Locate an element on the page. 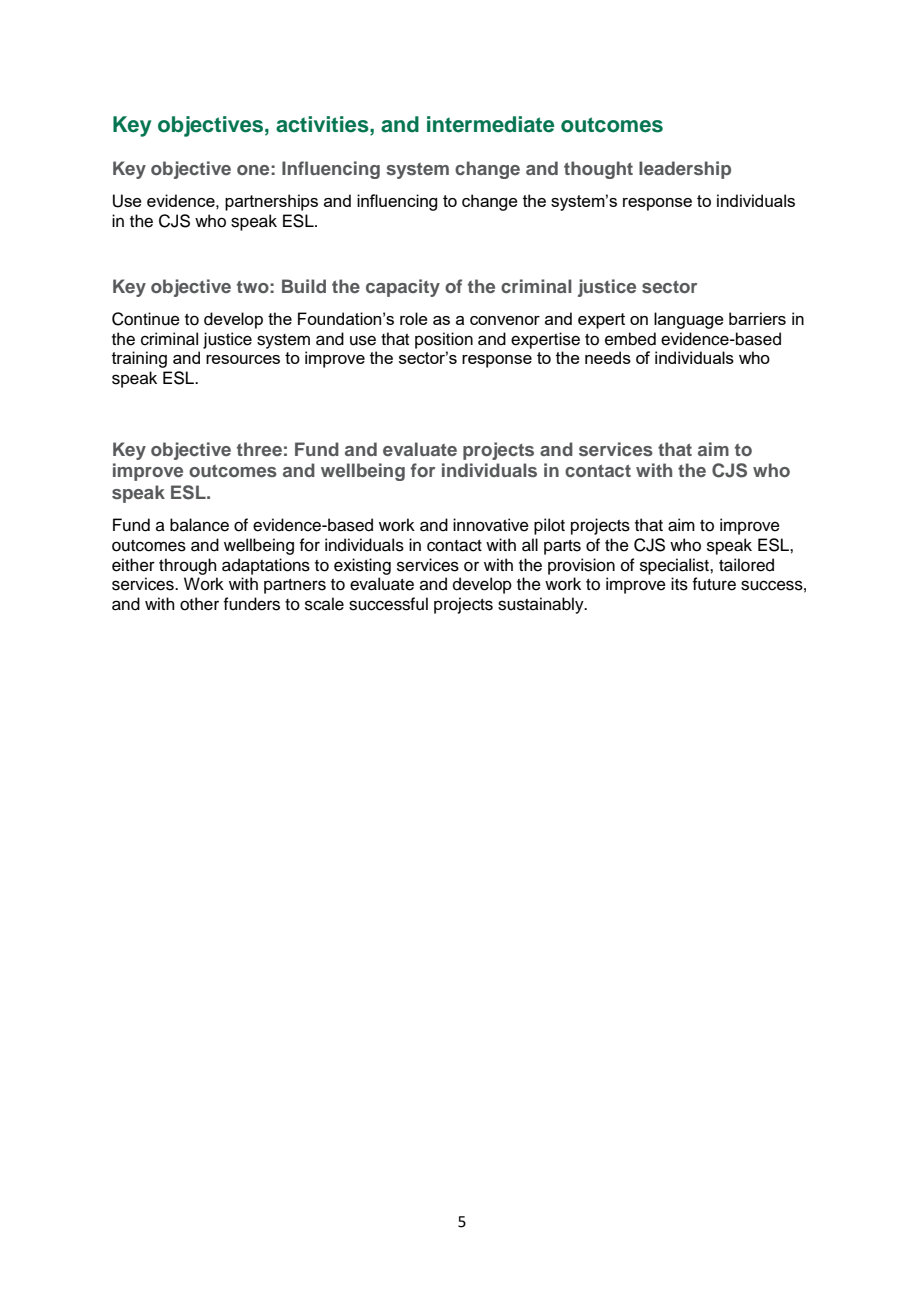 The height and width of the page is (1308, 924). intermediate is located at coordinates (490, 124).
